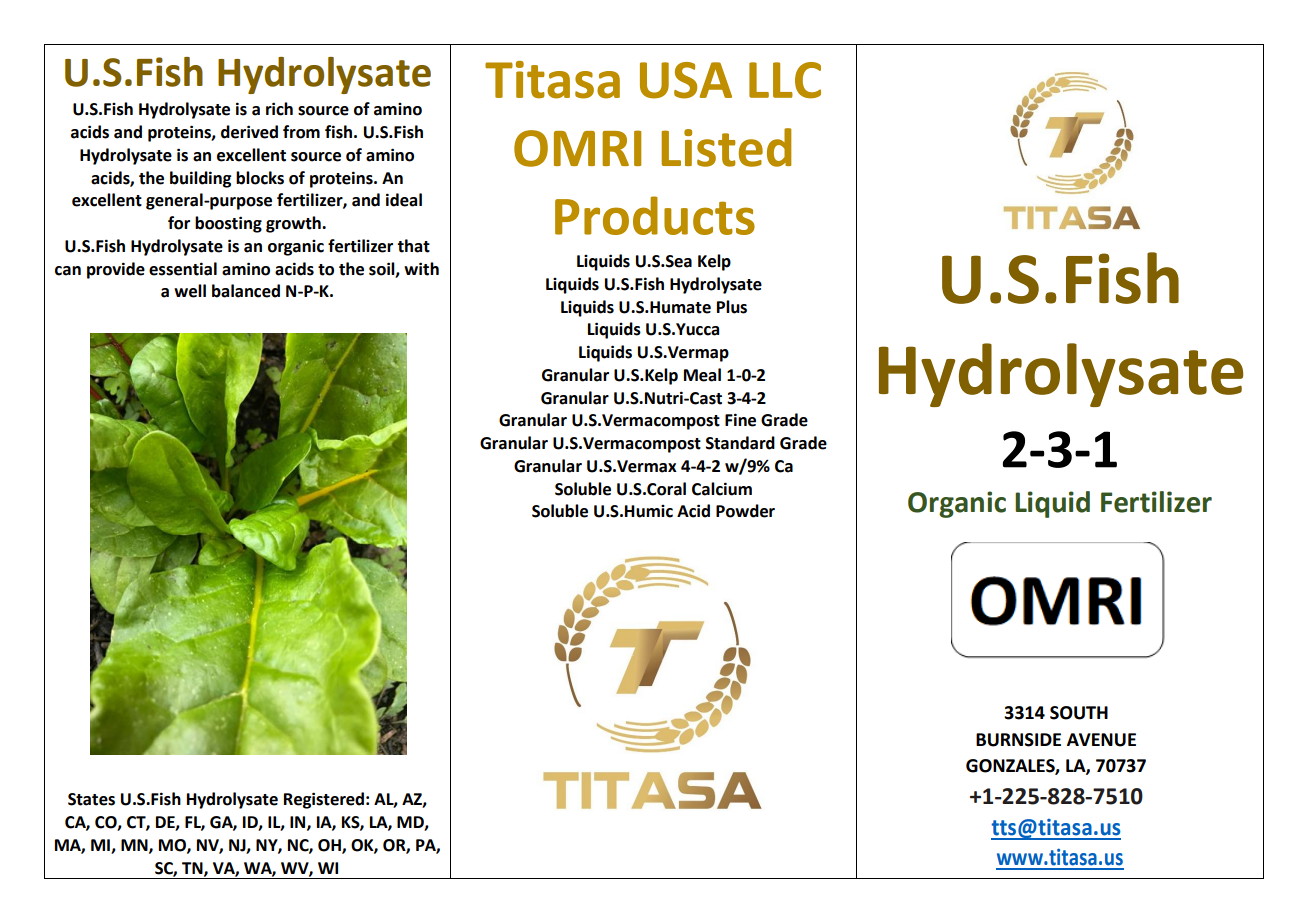 The width and height of the page is (1307, 924). Describe the element at coordinates (785, 80) in the page. I see `LLC` at that location.
